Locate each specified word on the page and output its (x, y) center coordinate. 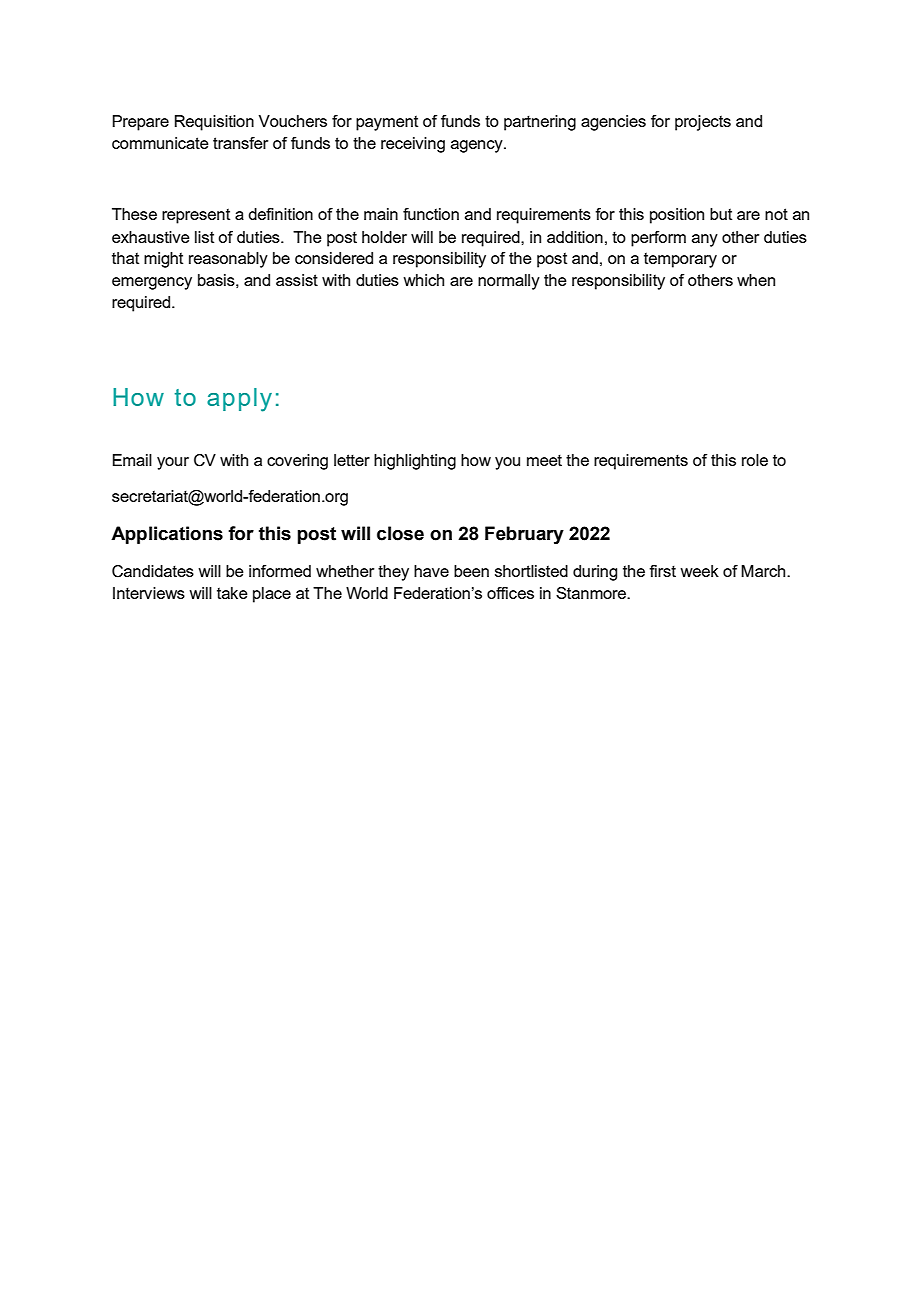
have (431, 571)
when (756, 280)
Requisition (214, 123)
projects (703, 123)
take (232, 593)
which (423, 280)
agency (478, 146)
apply (239, 400)
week (699, 571)
